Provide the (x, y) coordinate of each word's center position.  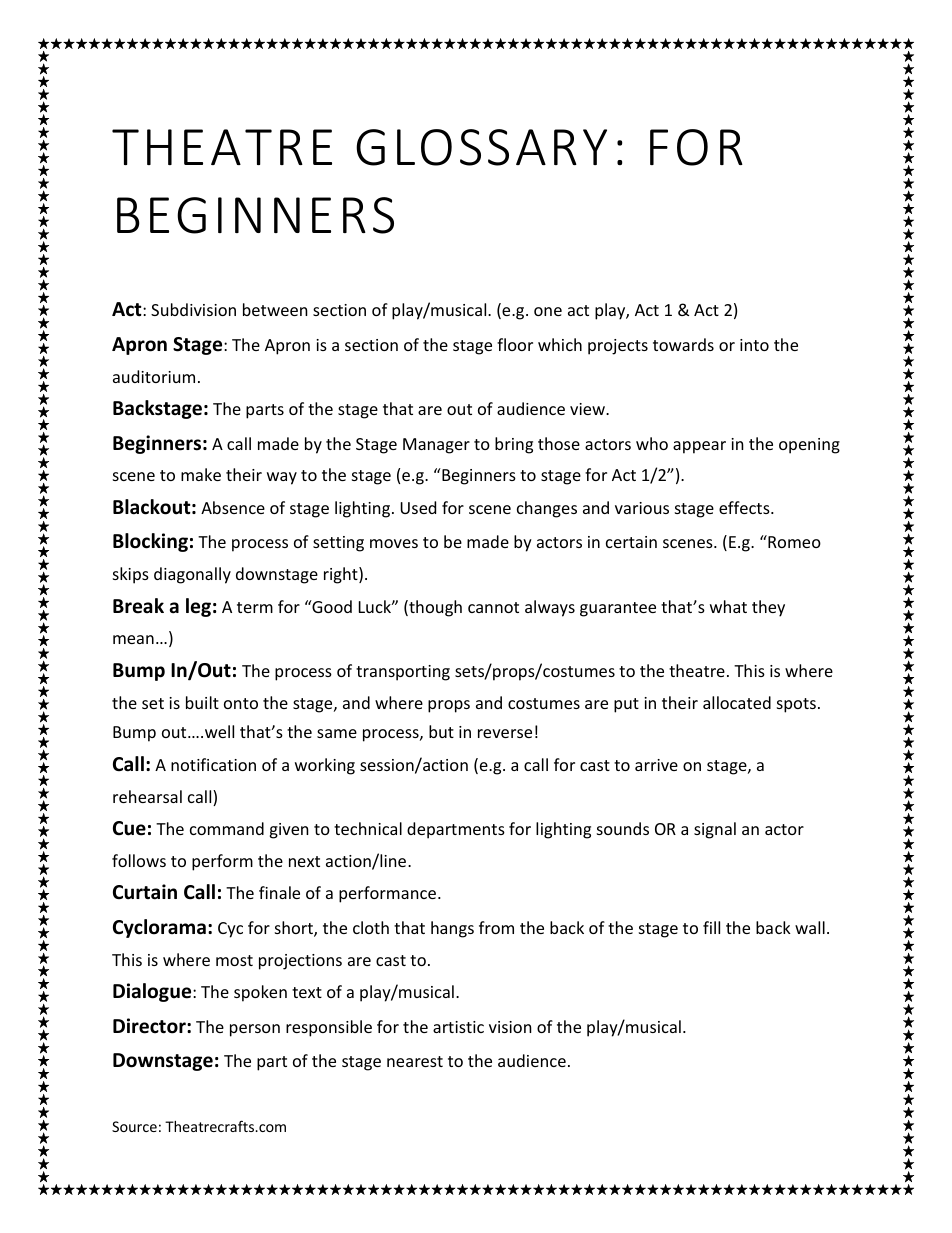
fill (711, 927)
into (754, 345)
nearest (415, 1061)
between (275, 309)
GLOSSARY (481, 147)
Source (134, 1126)
